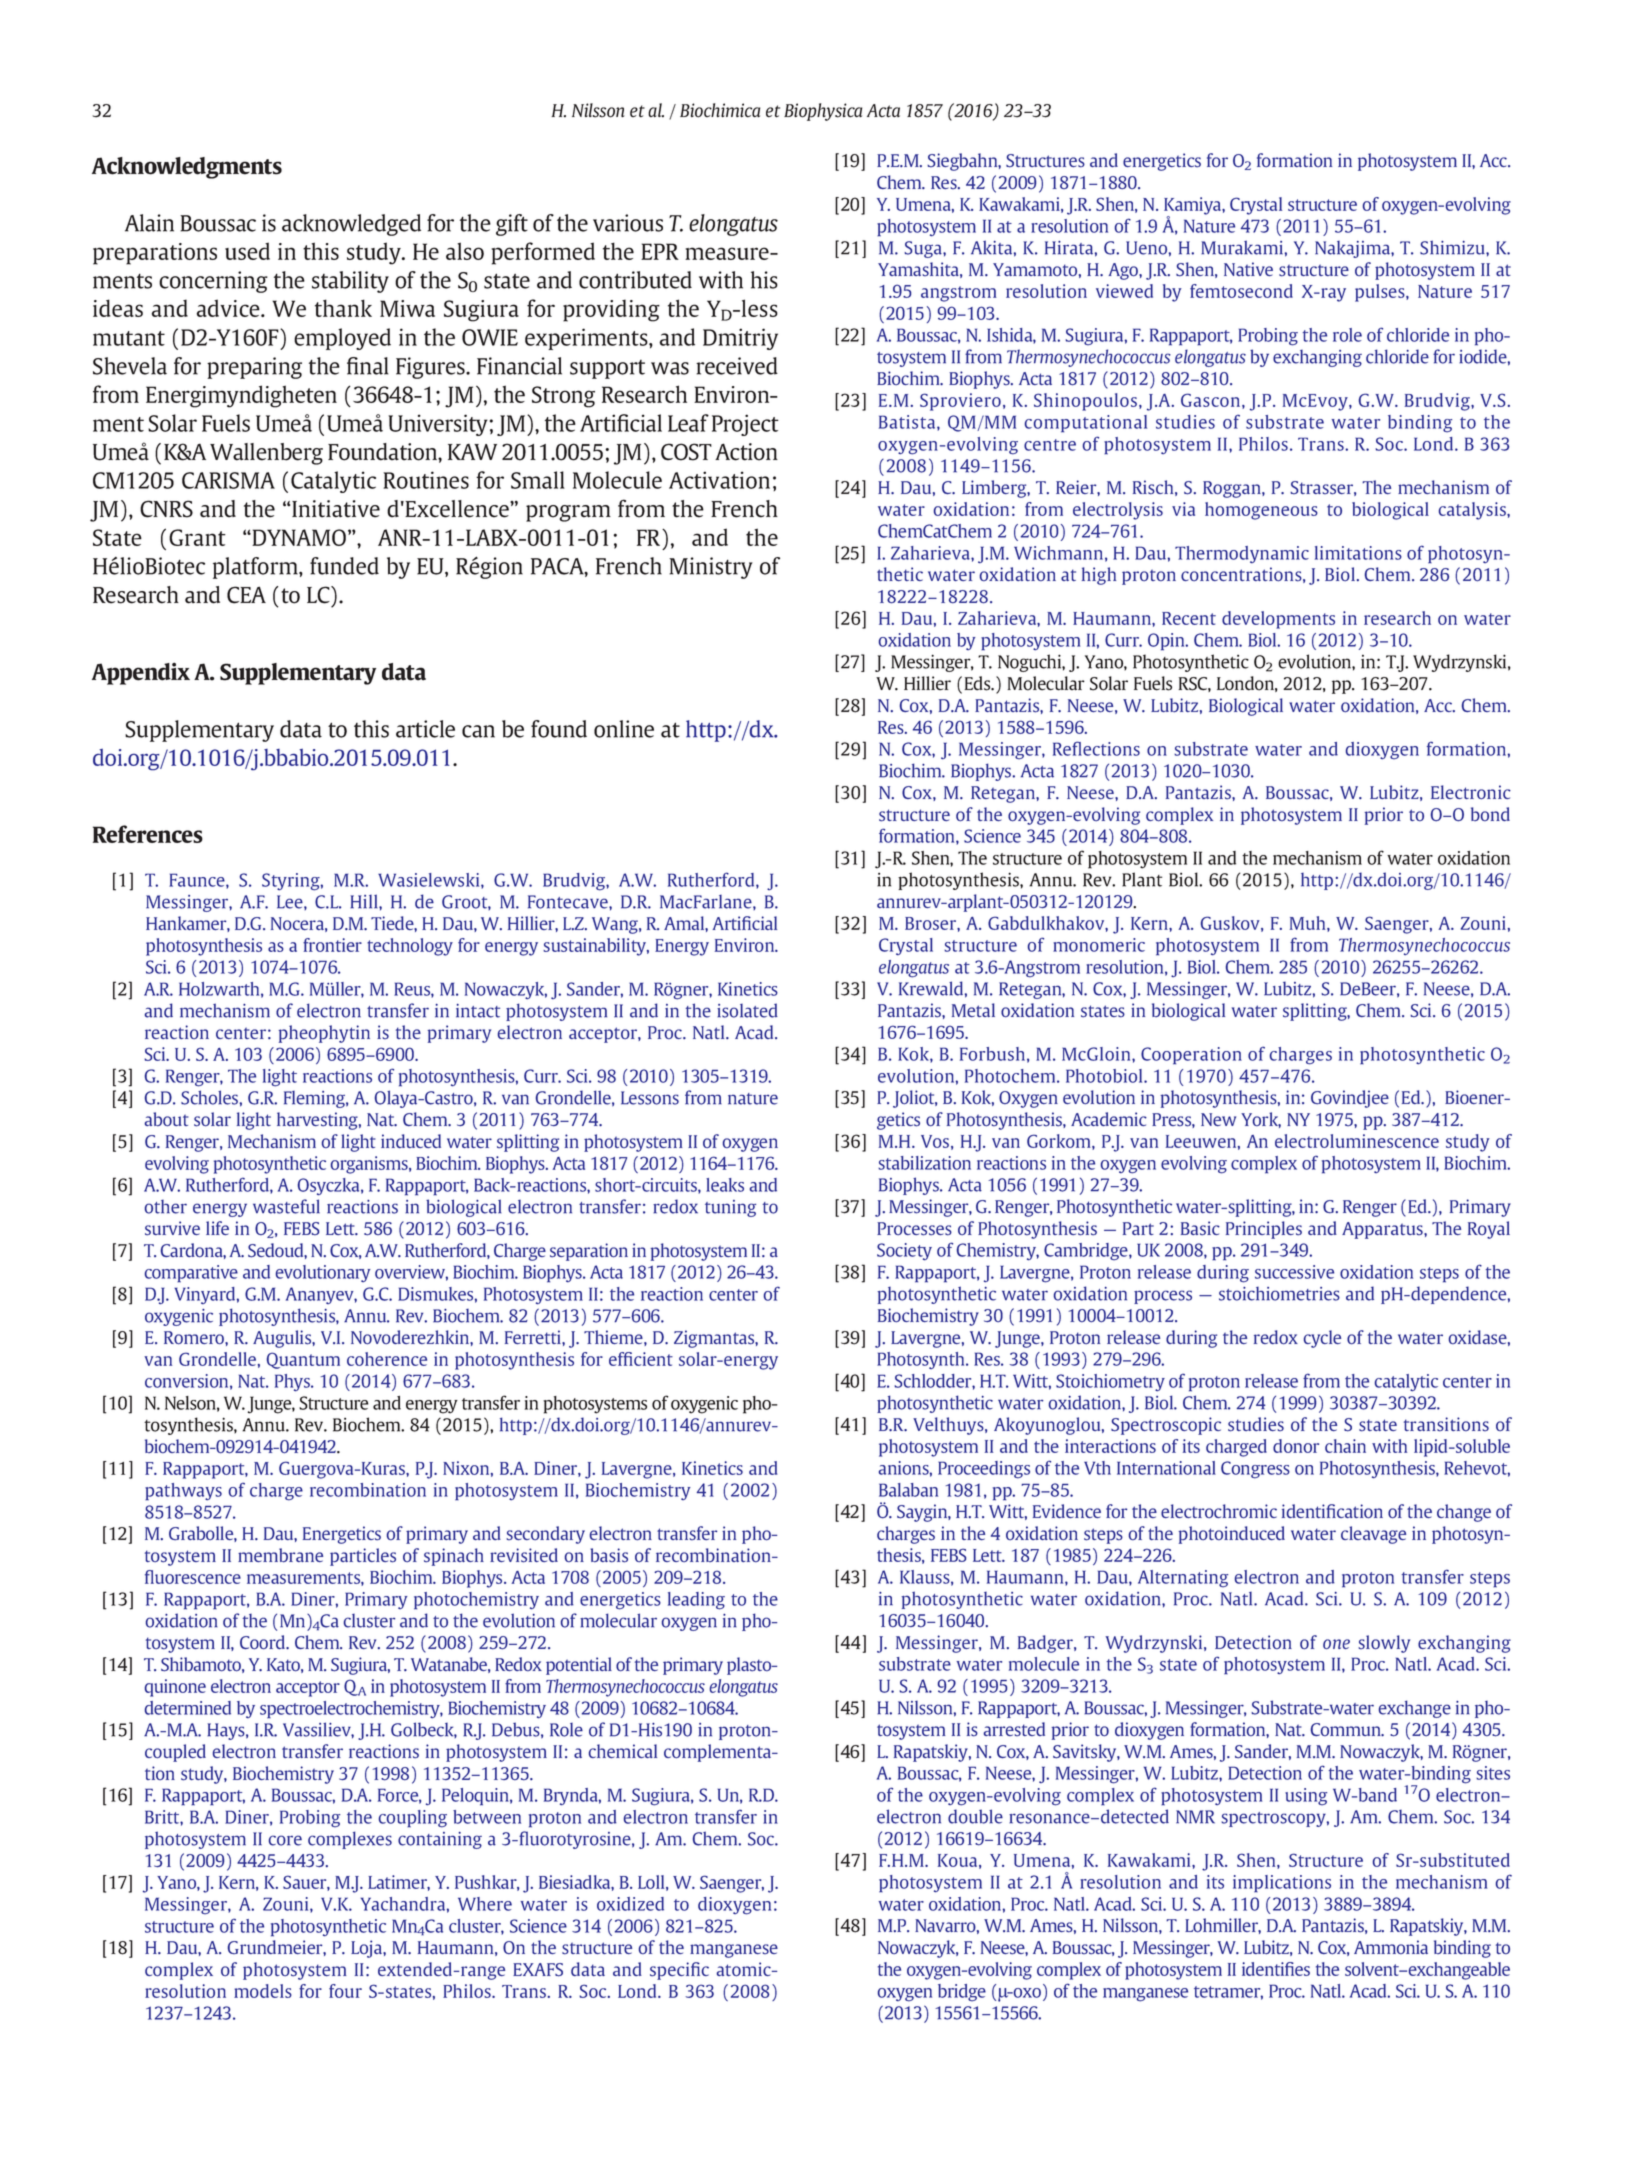 This screenshot has height=2170, width=1627. Describe the element at coordinates (1357, 1141) in the screenshot. I see `electroluminescence` at that location.
